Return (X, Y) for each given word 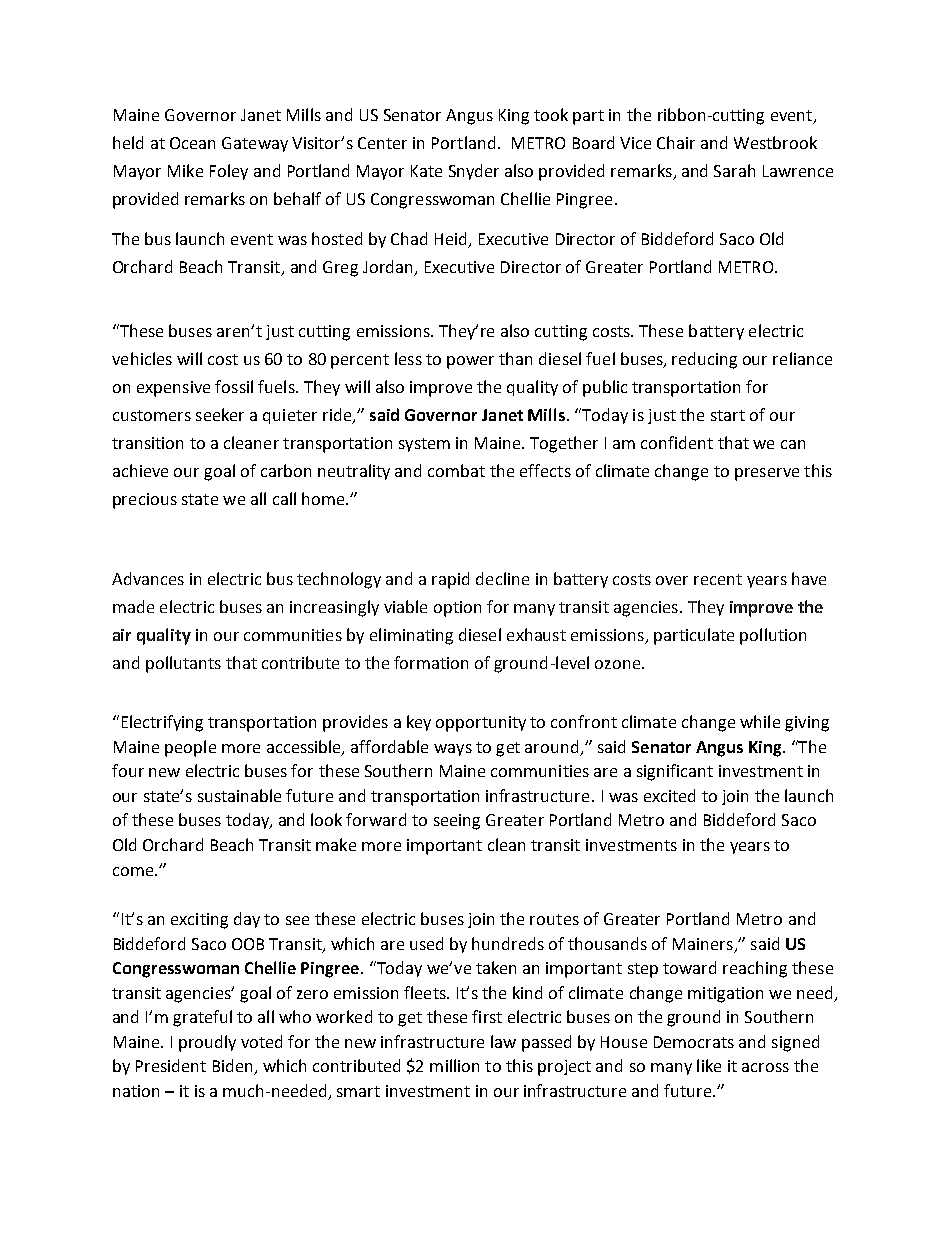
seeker (220, 414)
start (728, 415)
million (454, 1065)
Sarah (734, 170)
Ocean (192, 143)
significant (675, 772)
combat (456, 470)
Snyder (474, 172)
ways (453, 750)
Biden (234, 1067)
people (190, 748)
